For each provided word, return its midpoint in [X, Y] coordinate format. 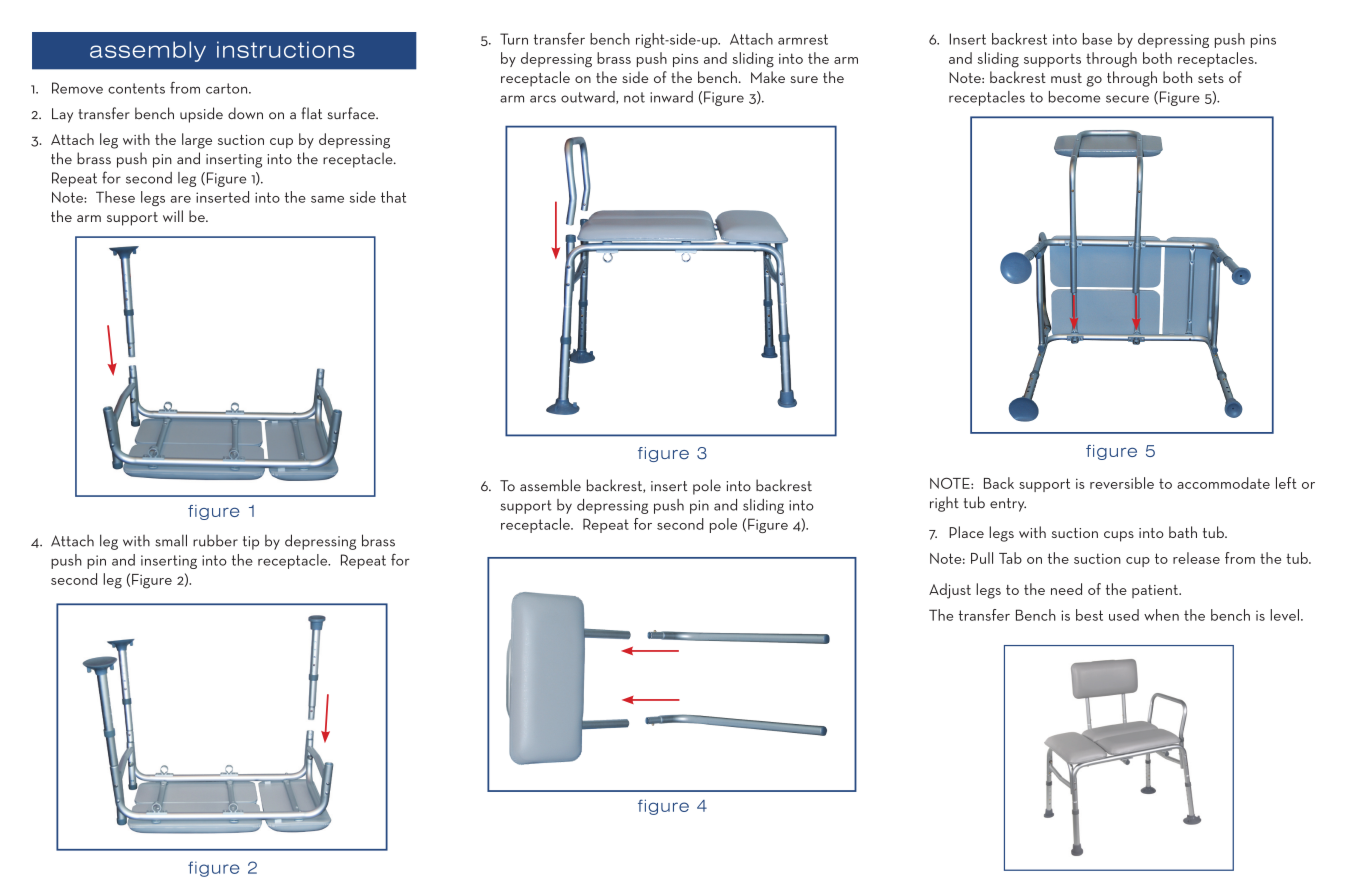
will [173, 216]
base [1097, 39]
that [393, 197]
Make [768, 77]
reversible [1122, 483]
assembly [148, 51]
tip [251, 543]
